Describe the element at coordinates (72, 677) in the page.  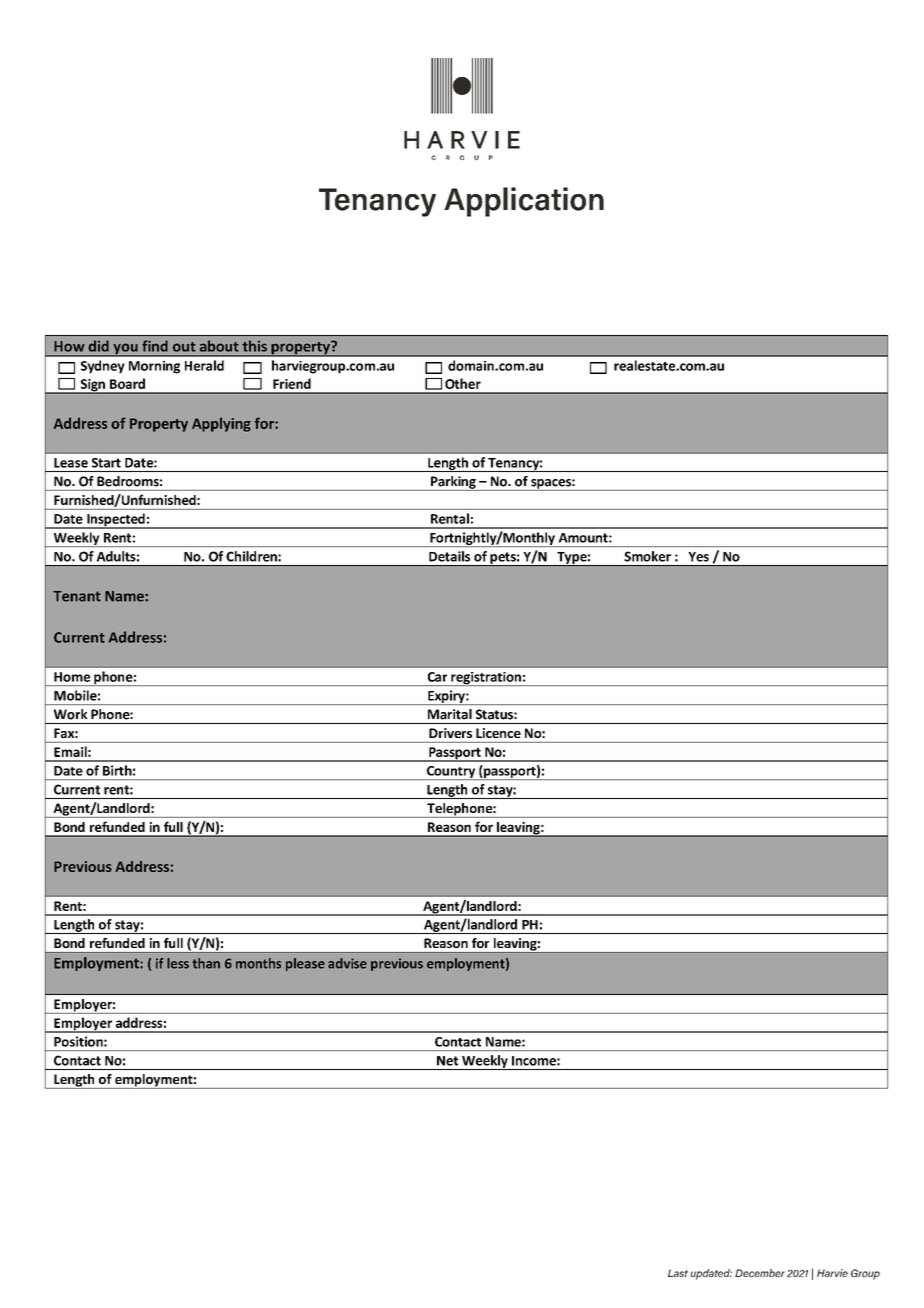
I see `Home` at that location.
